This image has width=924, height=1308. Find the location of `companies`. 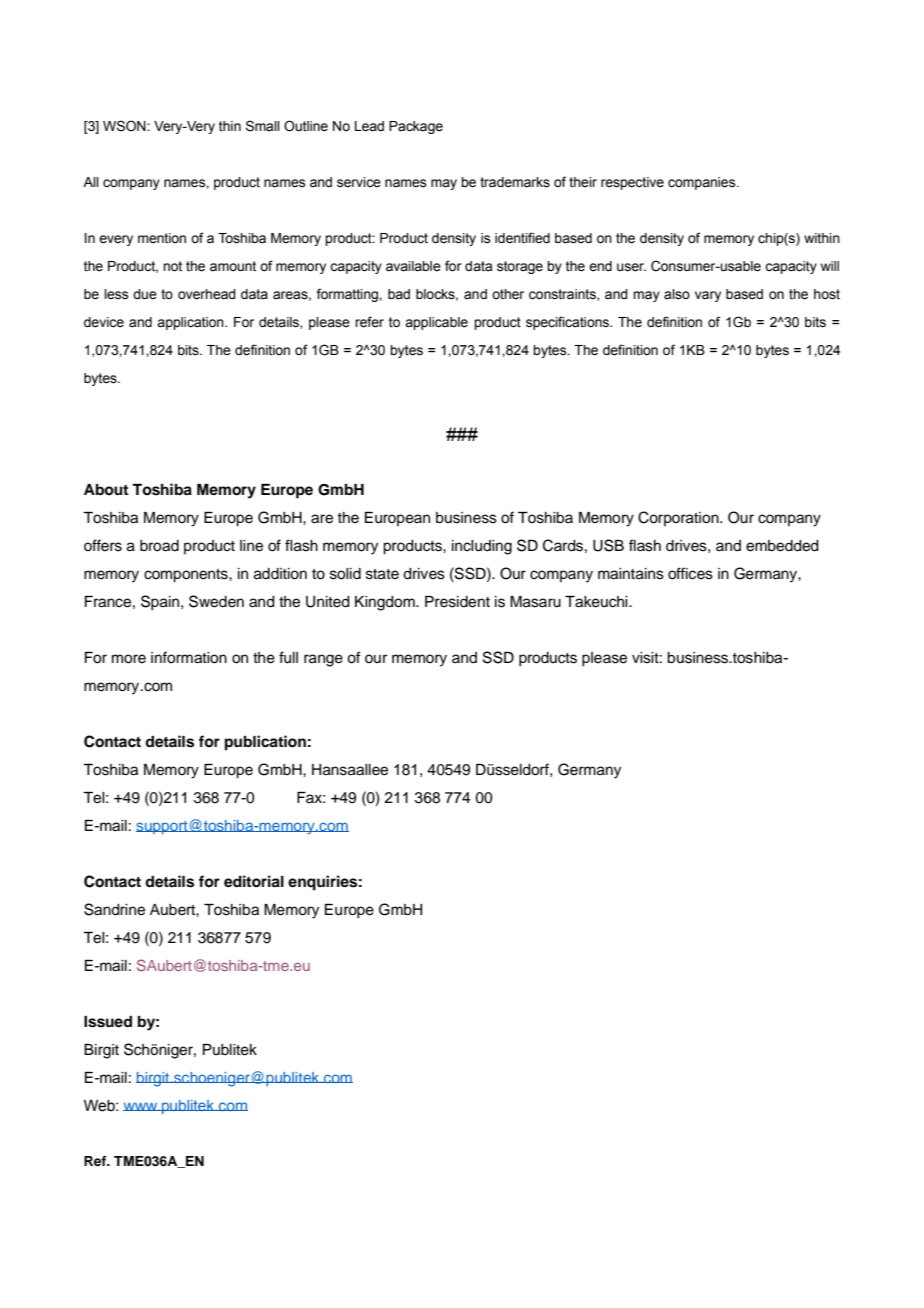

companies is located at coordinates (703, 183).
